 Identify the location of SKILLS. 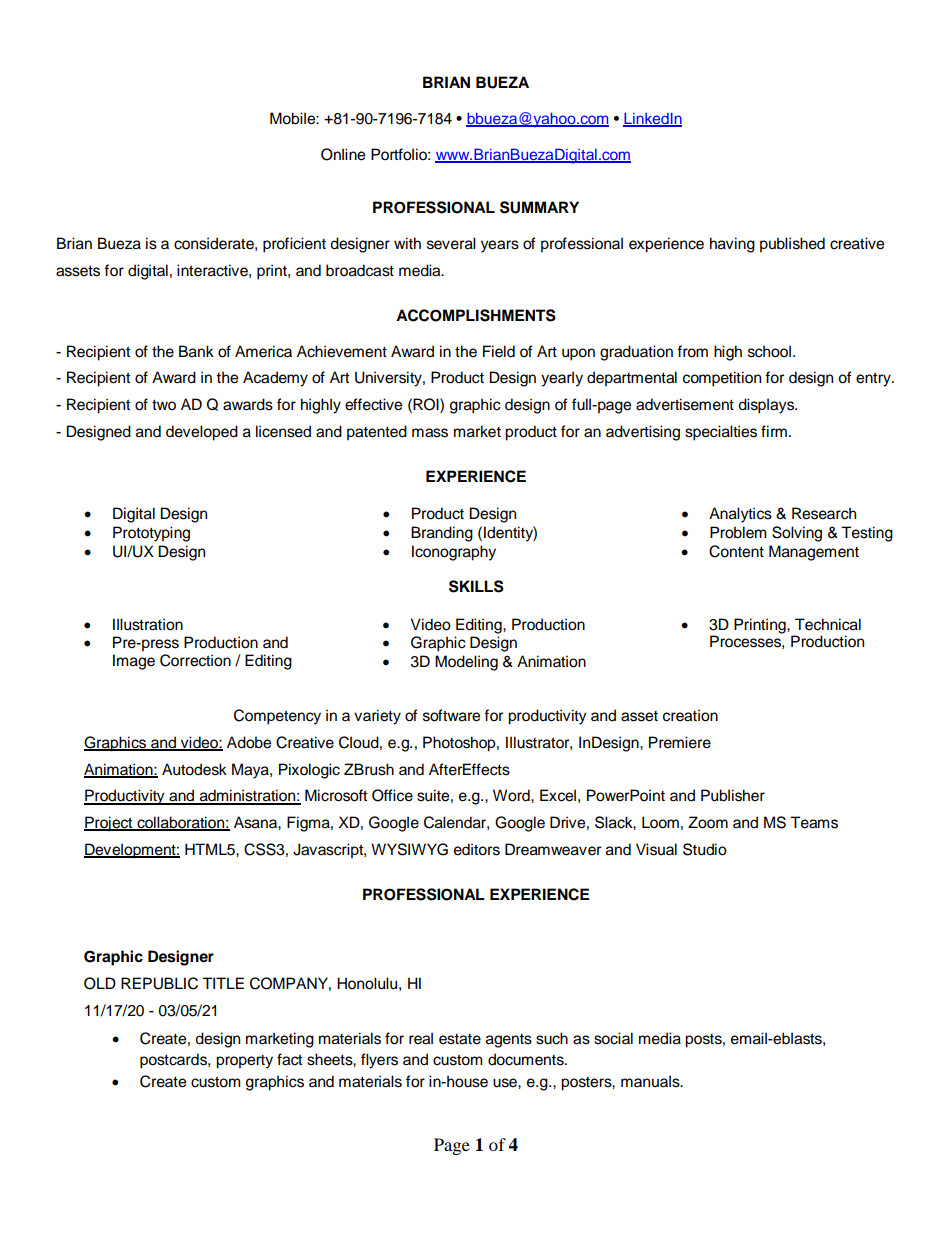
(476, 586).
